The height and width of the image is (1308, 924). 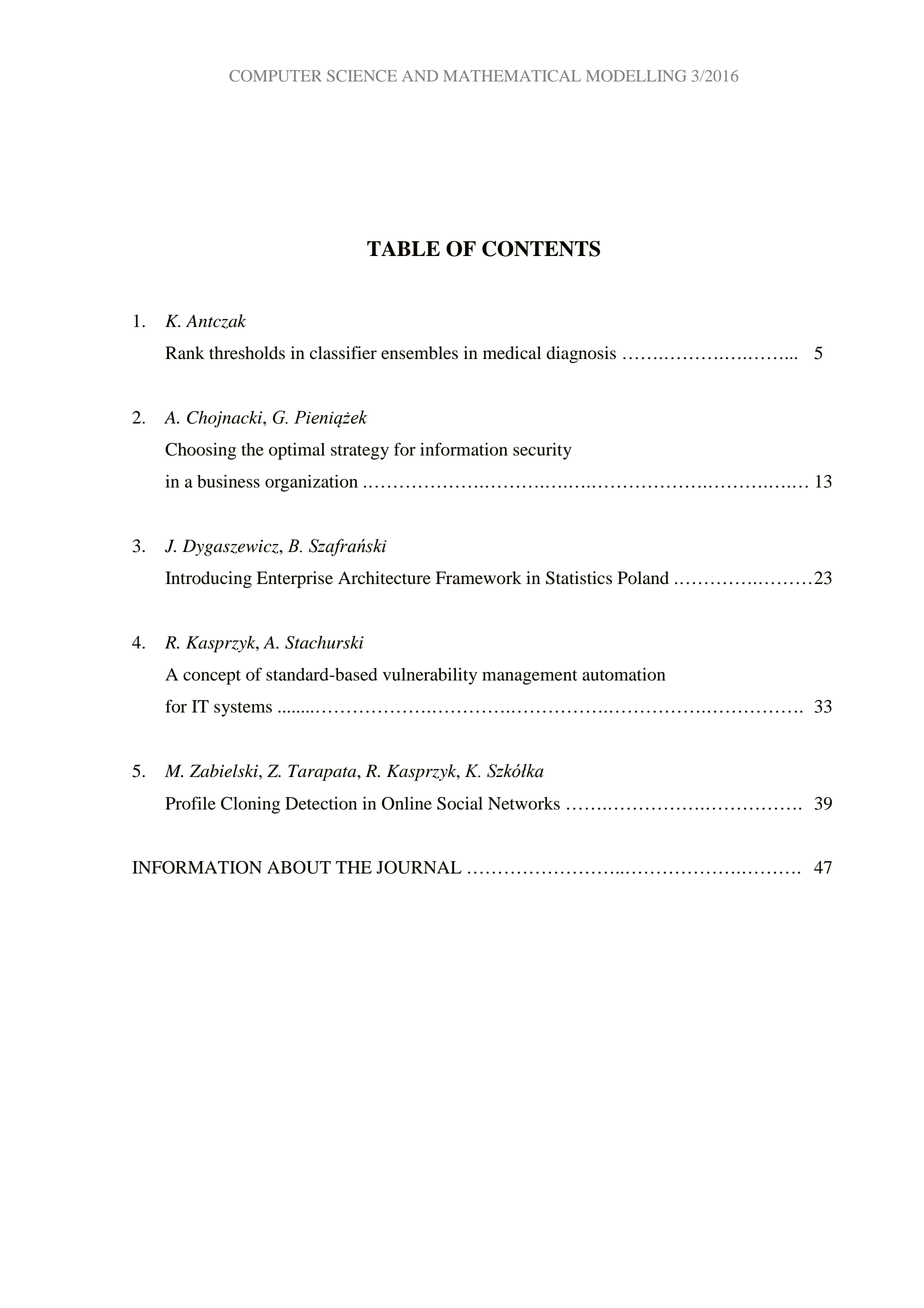 I want to click on MODELLING, so click(x=636, y=76).
